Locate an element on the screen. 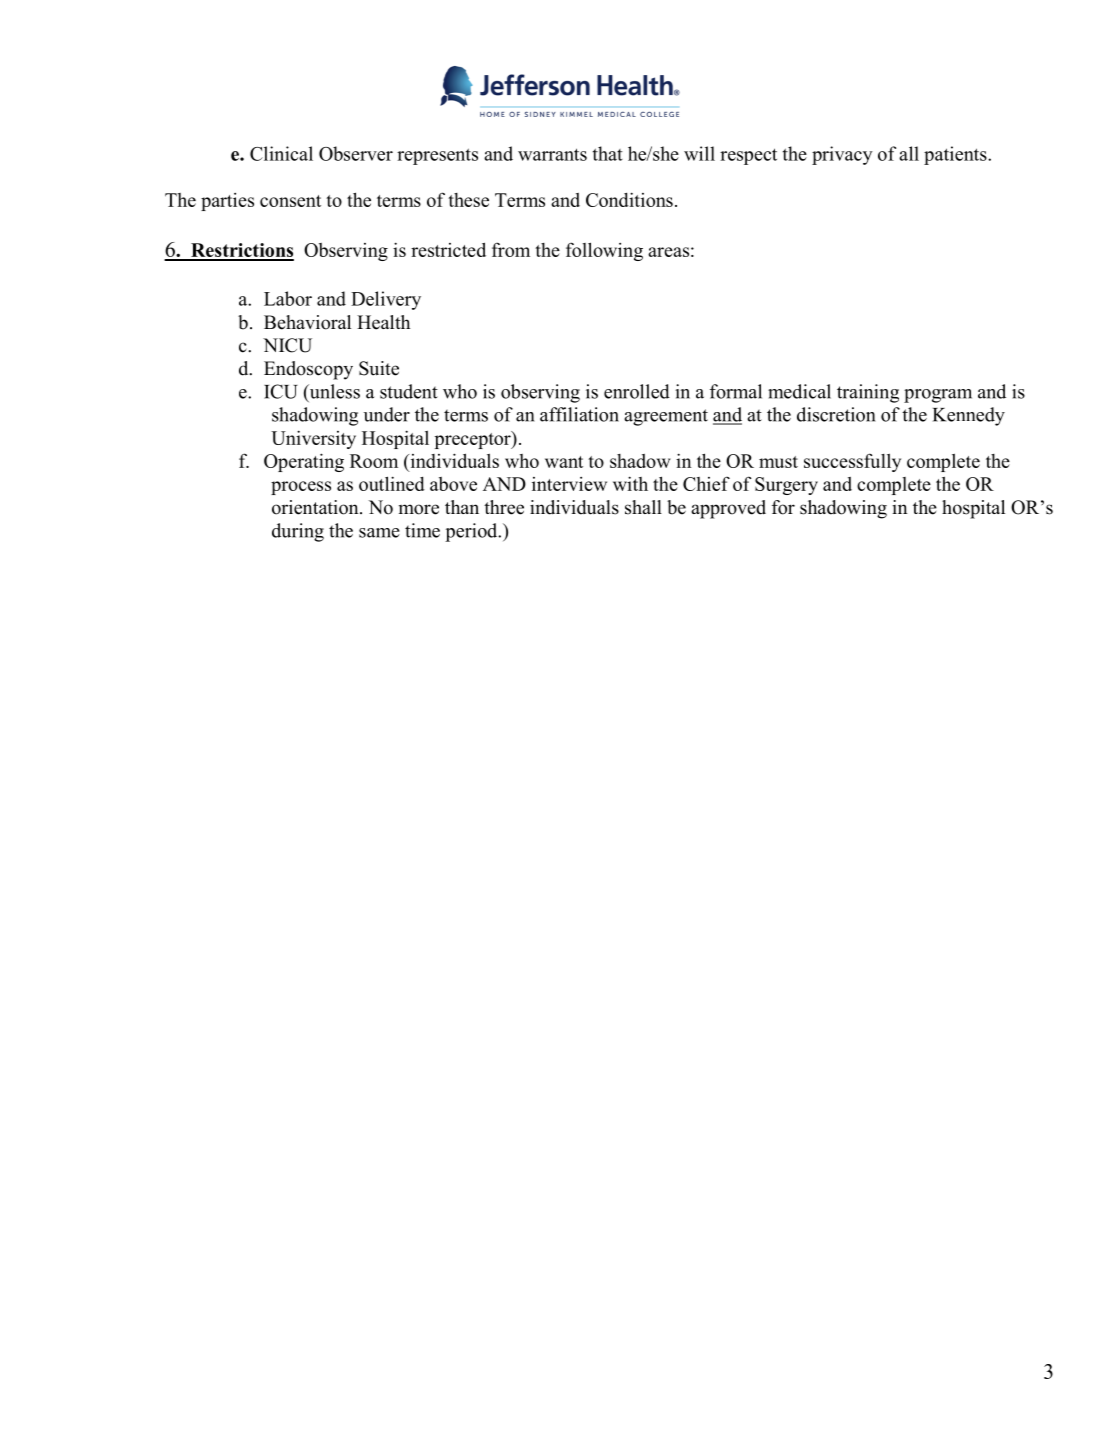  NICU is located at coordinates (287, 345).
